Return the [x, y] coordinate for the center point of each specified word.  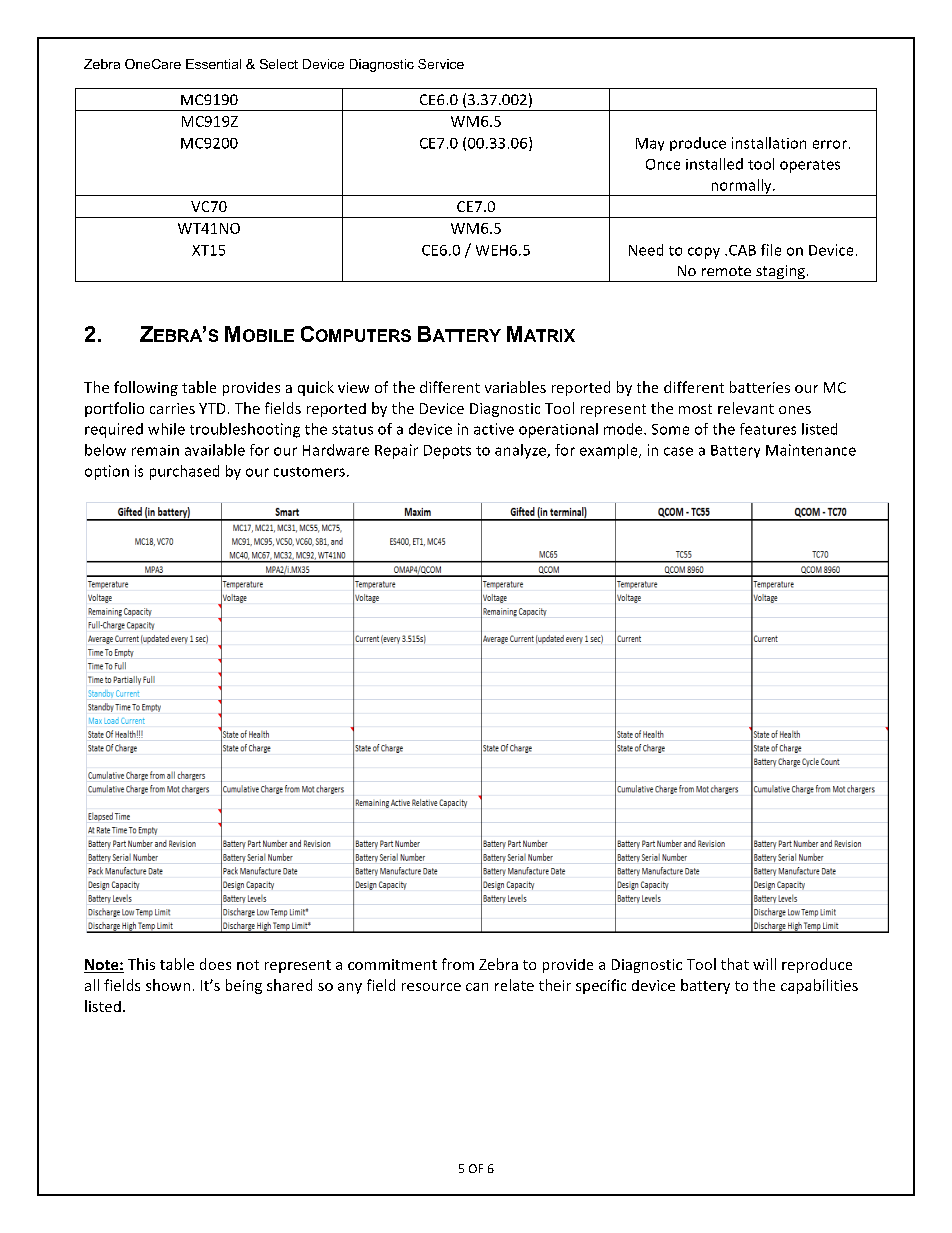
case [678, 451]
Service [441, 64]
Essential [213, 64]
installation [769, 143]
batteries [760, 387]
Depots [447, 452]
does [215, 964]
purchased [184, 472]
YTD [212, 408]
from [458, 964]
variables [515, 387]
